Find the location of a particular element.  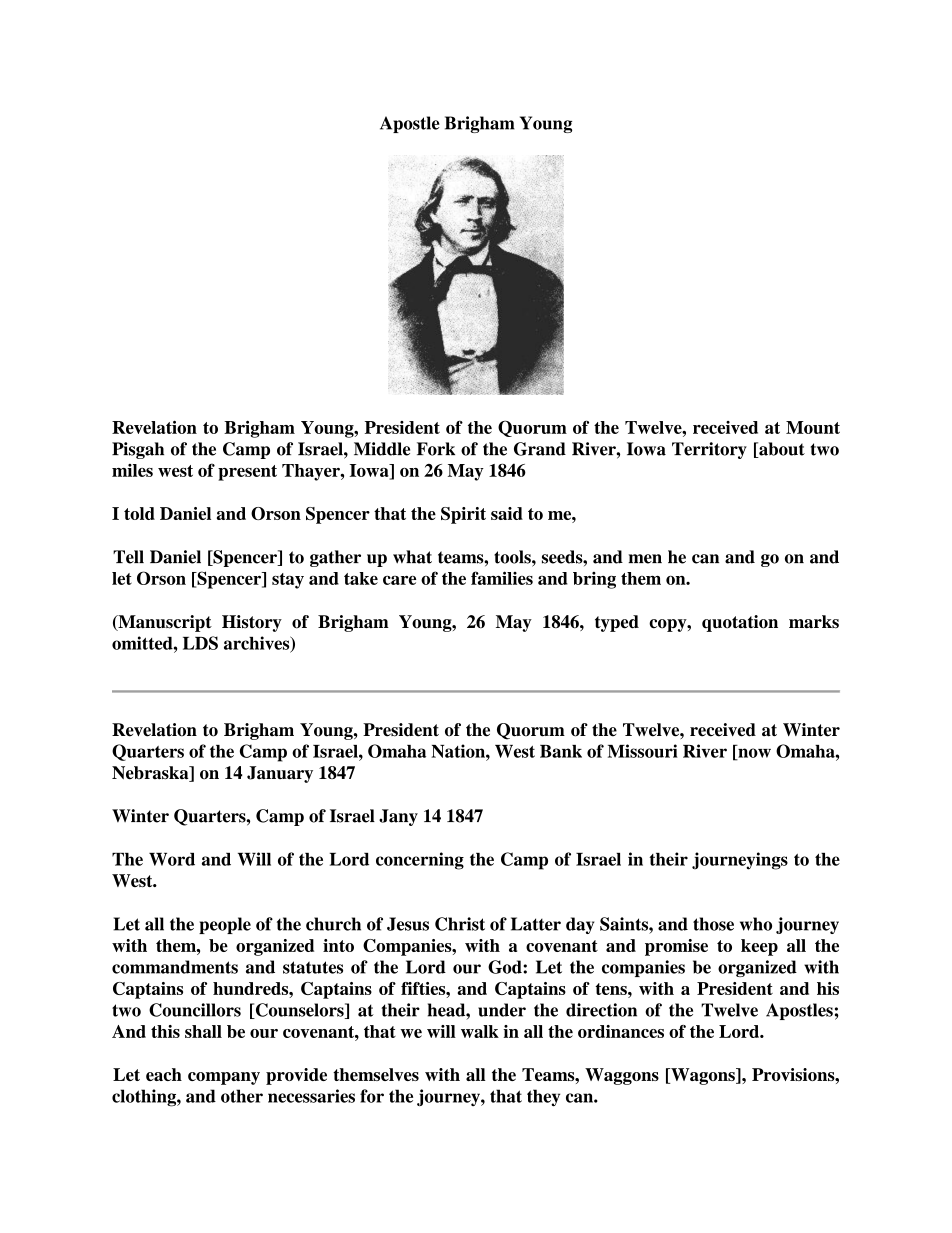

History is located at coordinates (252, 623).
